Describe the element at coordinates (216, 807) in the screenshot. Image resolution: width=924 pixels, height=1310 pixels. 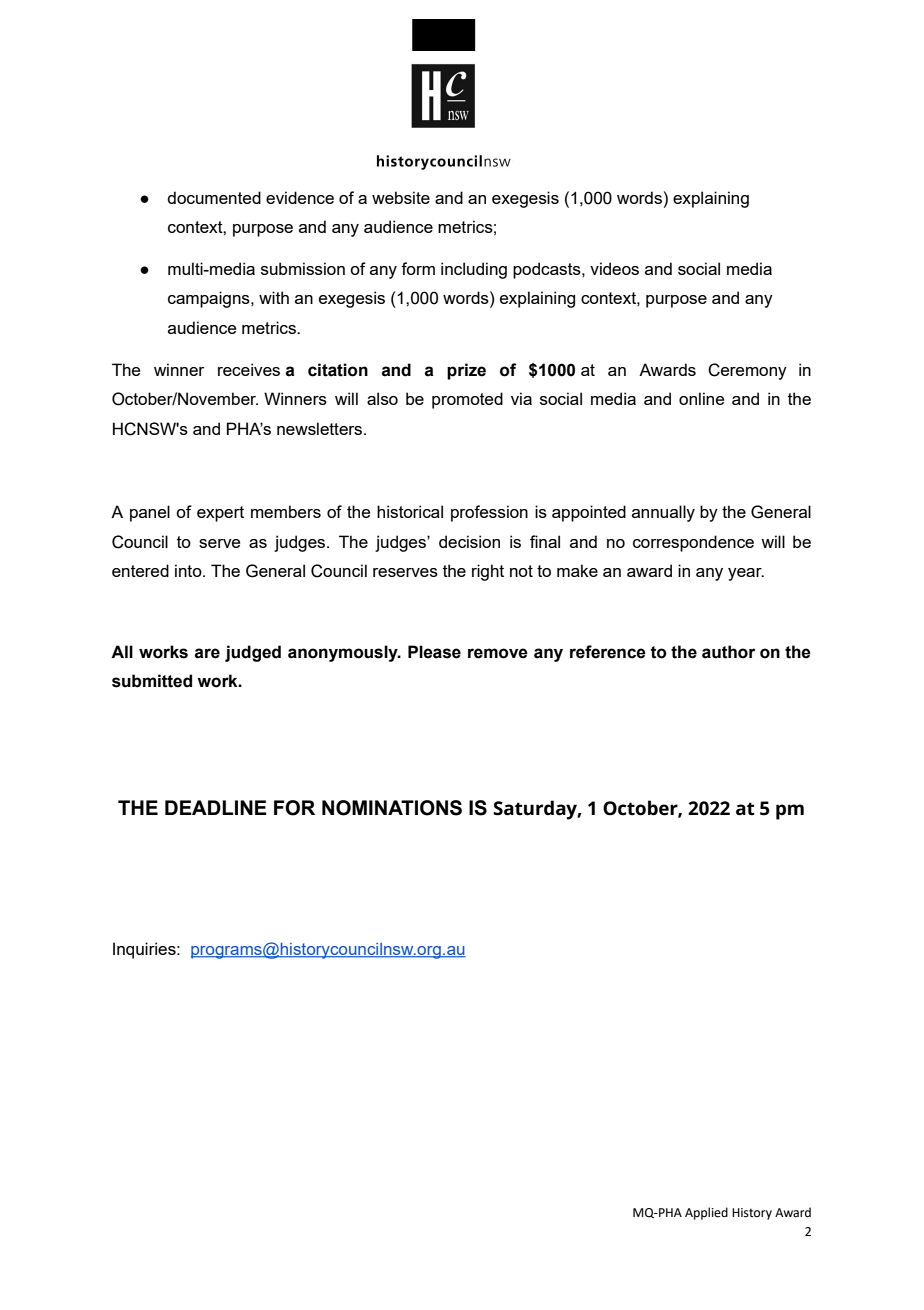
I see `DEADLINE` at that location.
